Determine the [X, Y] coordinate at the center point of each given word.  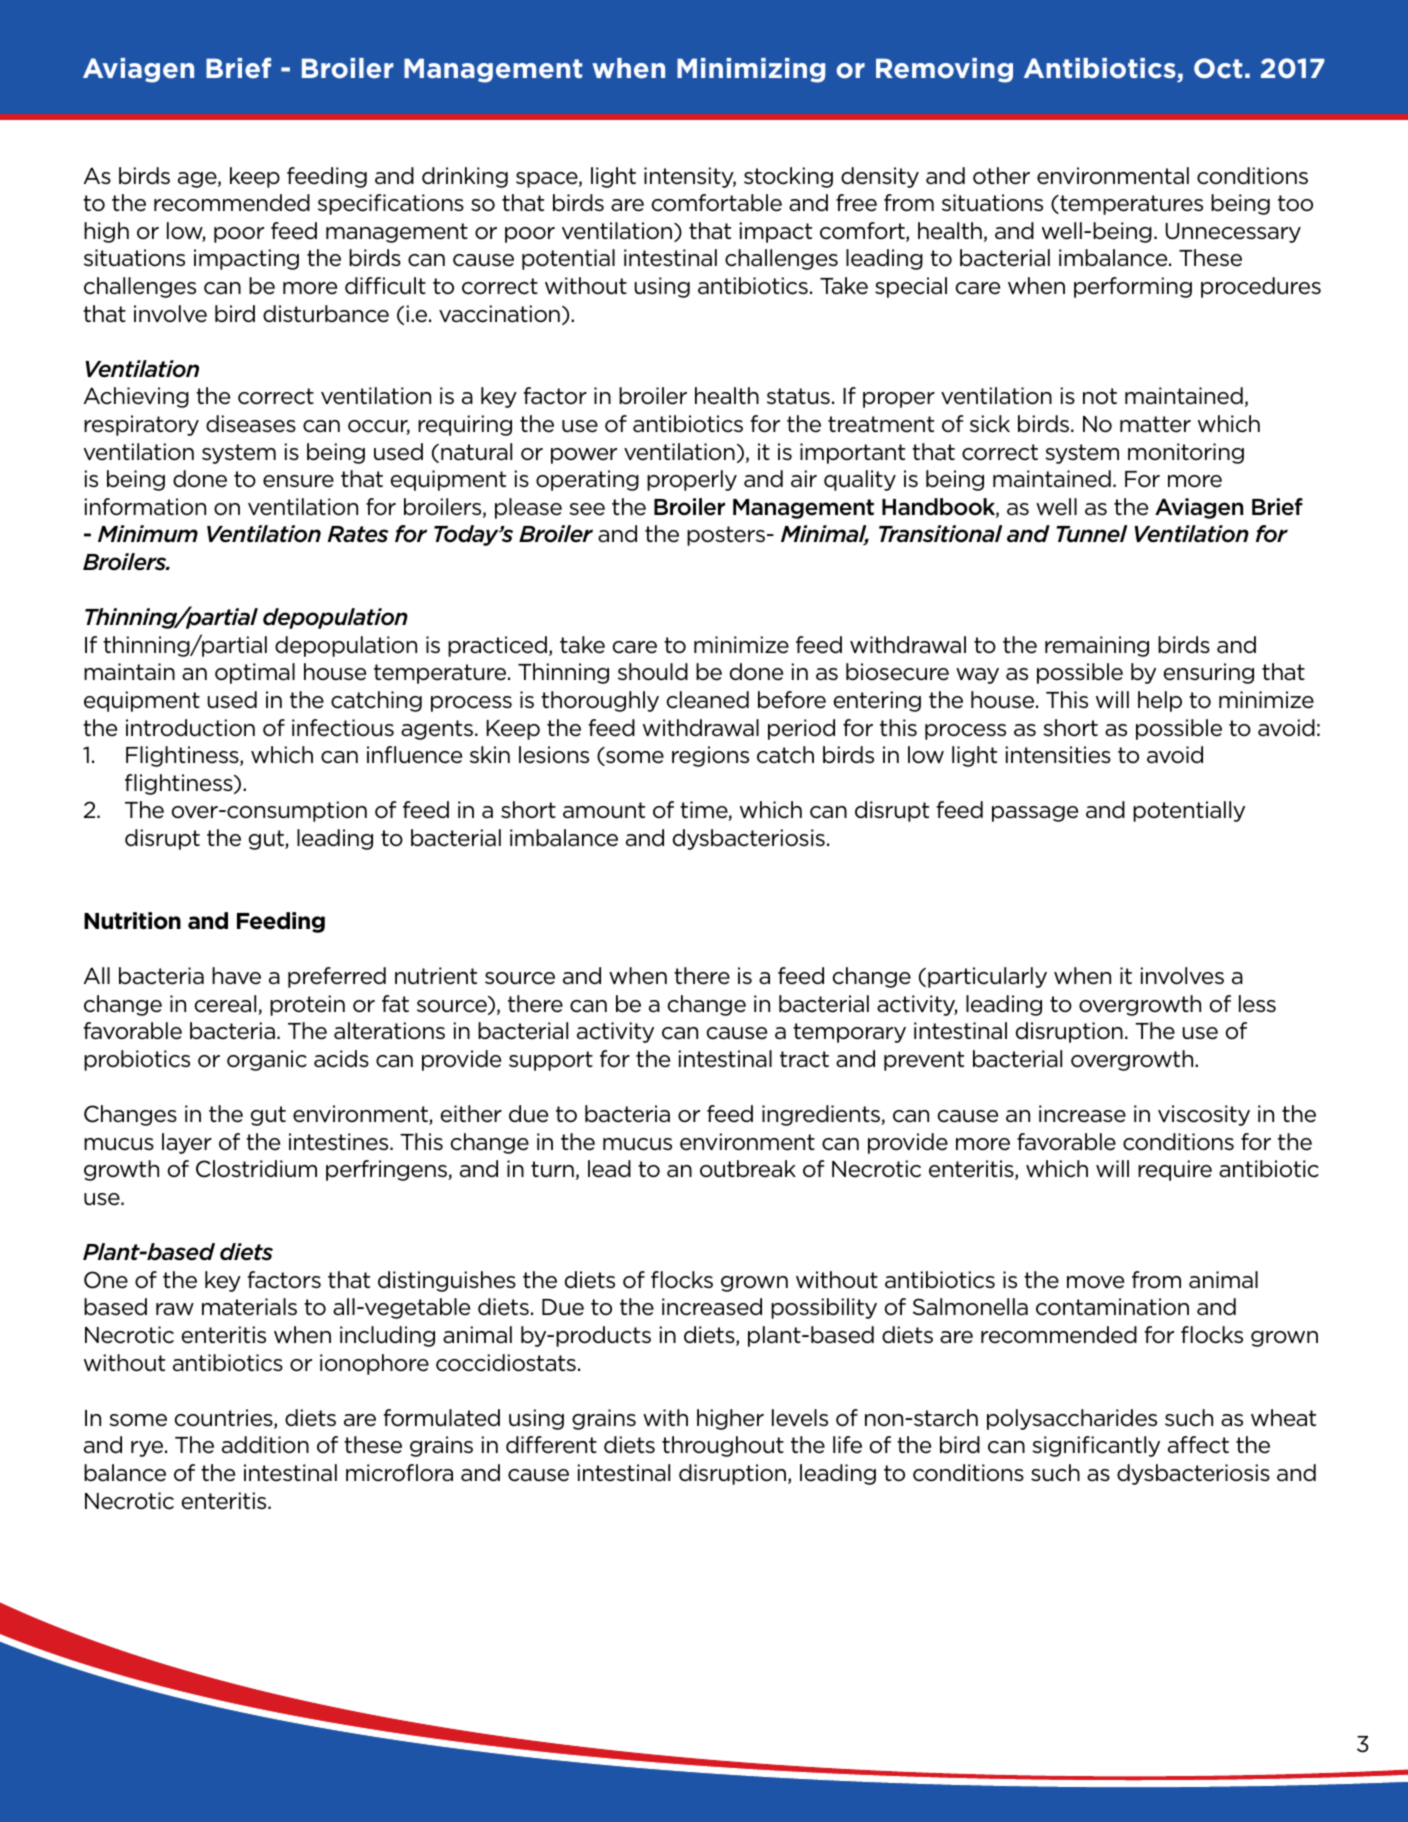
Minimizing [751, 70]
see [587, 509]
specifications [391, 204]
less [1257, 1004]
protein [307, 1005]
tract [804, 1059]
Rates [358, 534]
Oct [1218, 68]
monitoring [1186, 453]
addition [265, 1445]
